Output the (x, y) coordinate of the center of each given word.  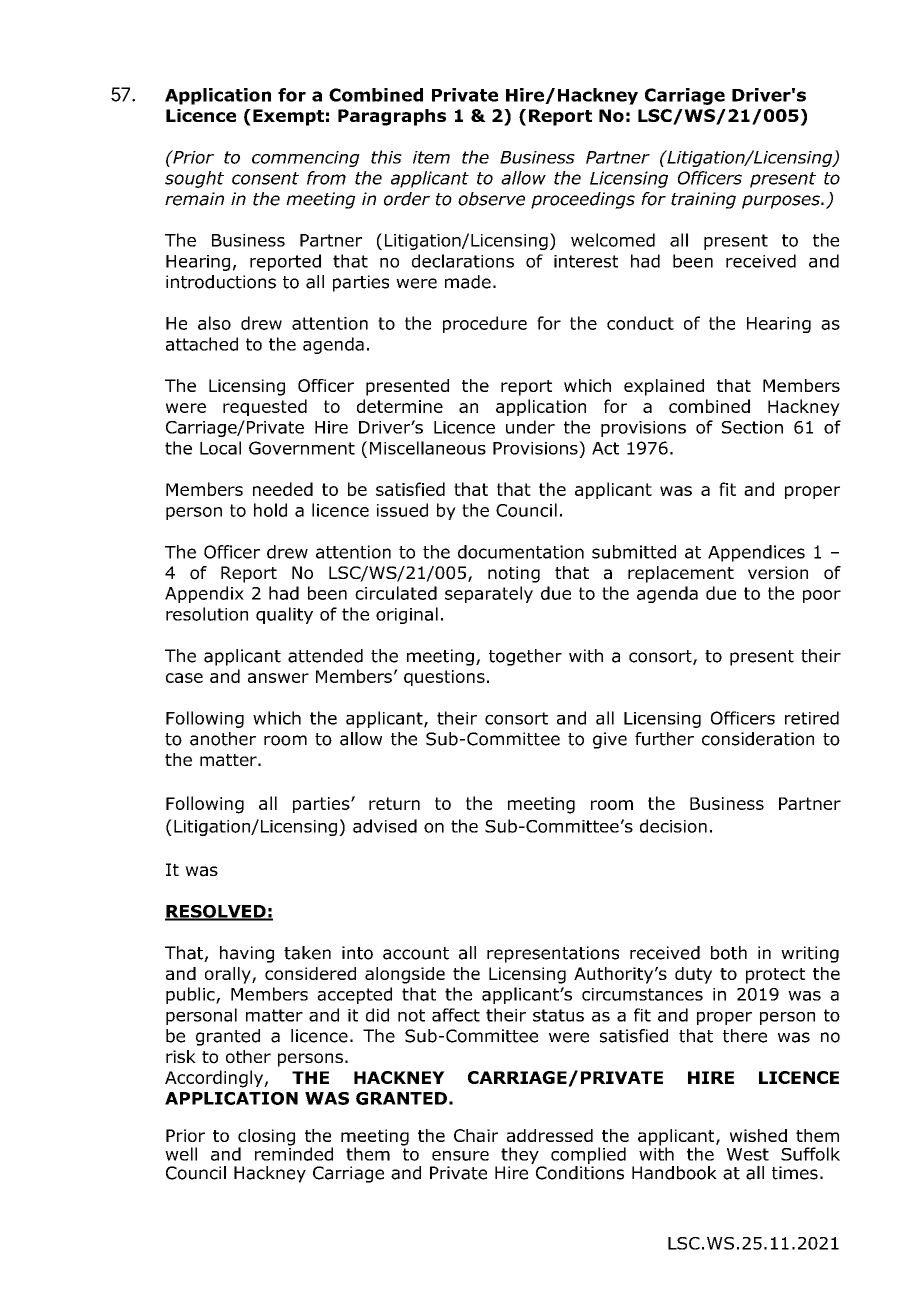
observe (491, 199)
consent (265, 178)
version (778, 573)
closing (266, 1138)
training (703, 200)
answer (278, 678)
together (525, 657)
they (520, 1155)
